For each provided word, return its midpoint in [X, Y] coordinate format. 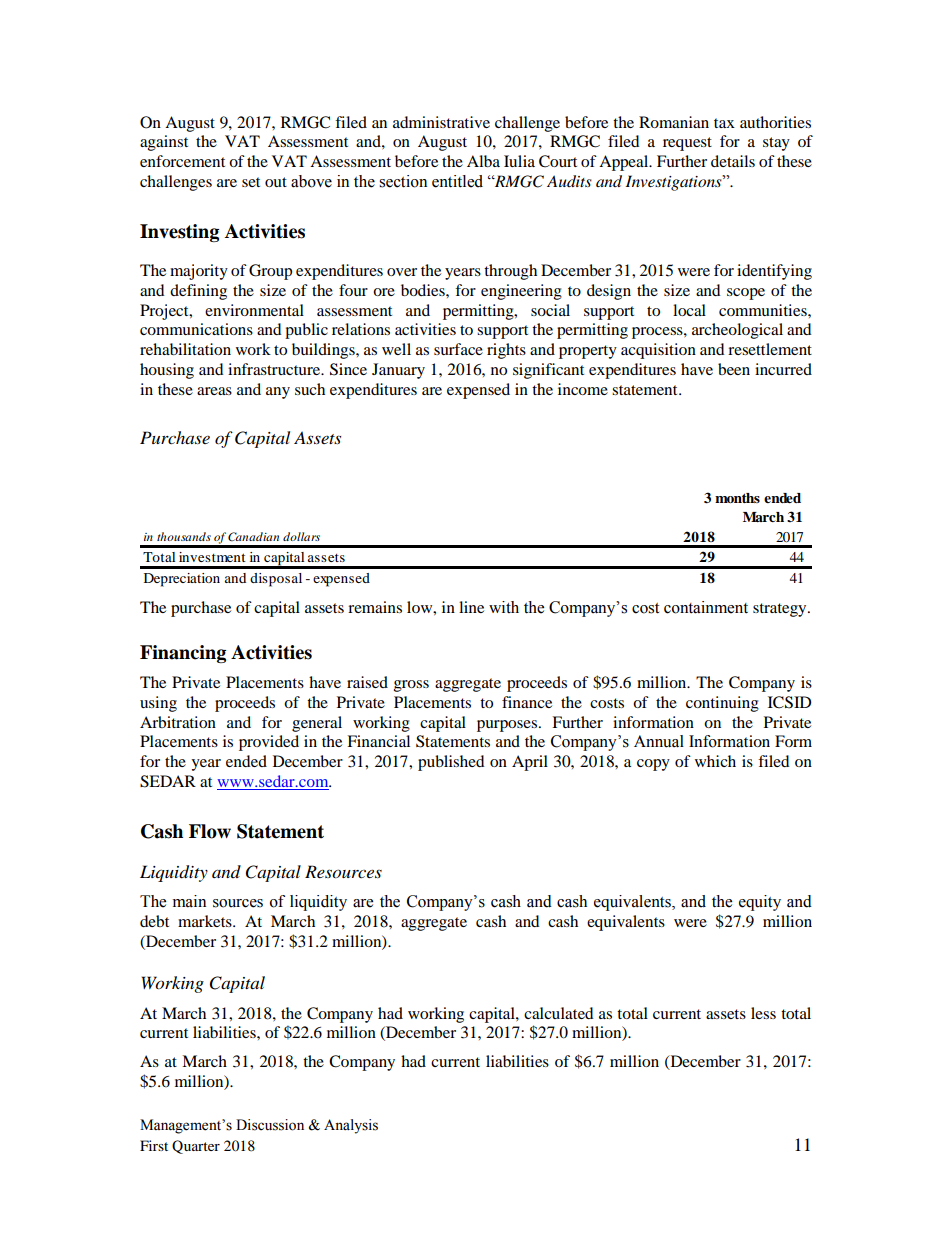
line [471, 607]
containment [706, 607]
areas [214, 391]
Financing [183, 654]
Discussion [270, 1125]
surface [458, 349]
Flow [210, 831]
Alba [483, 161]
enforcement [182, 161]
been [734, 369]
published [451, 763]
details [733, 161]
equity [760, 903]
